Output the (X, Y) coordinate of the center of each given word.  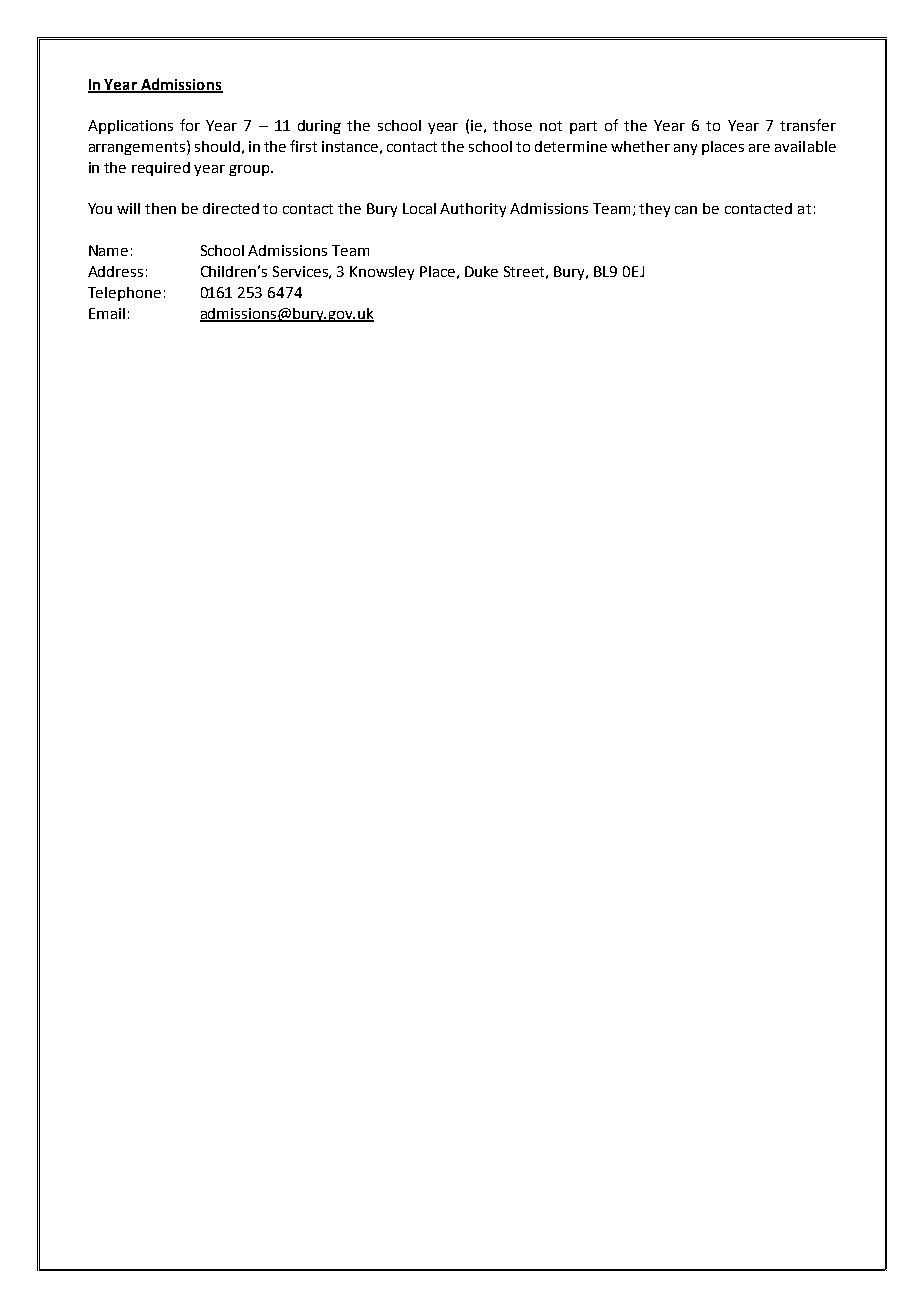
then (160, 208)
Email (107, 313)
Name (108, 250)
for (190, 125)
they (654, 210)
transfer (808, 125)
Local (419, 208)
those (512, 125)
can (686, 210)
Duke (481, 271)
